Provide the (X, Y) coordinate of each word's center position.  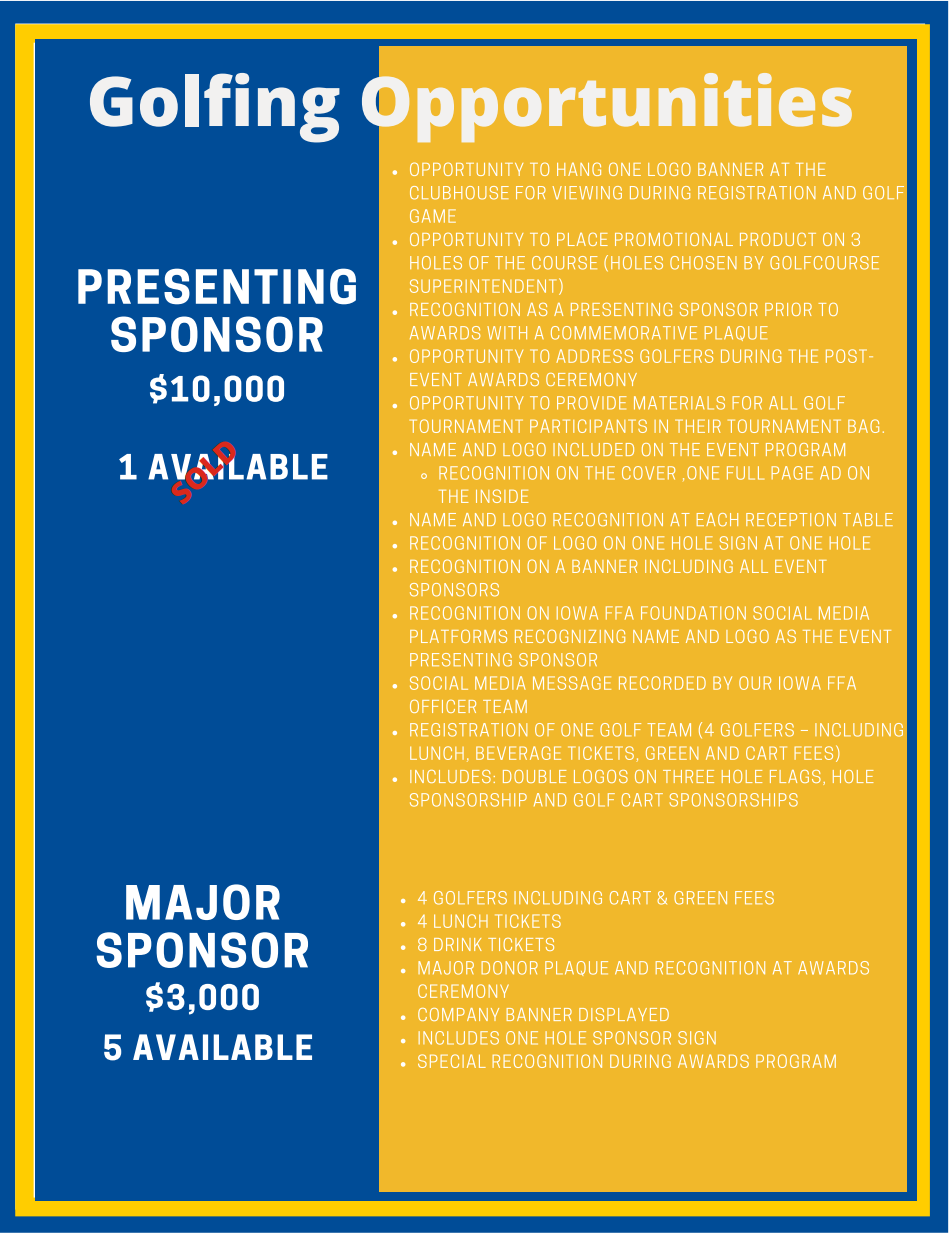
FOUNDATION (693, 613)
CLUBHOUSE (459, 193)
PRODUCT (778, 239)
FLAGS (795, 776)
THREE (688, 776)
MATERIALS (679, 403)
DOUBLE (534, 776)
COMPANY (458, 1014)
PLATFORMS (458, 636)
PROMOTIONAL (674, 239)
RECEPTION (791, 519)
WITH (507, 333)
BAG (863, 426)
